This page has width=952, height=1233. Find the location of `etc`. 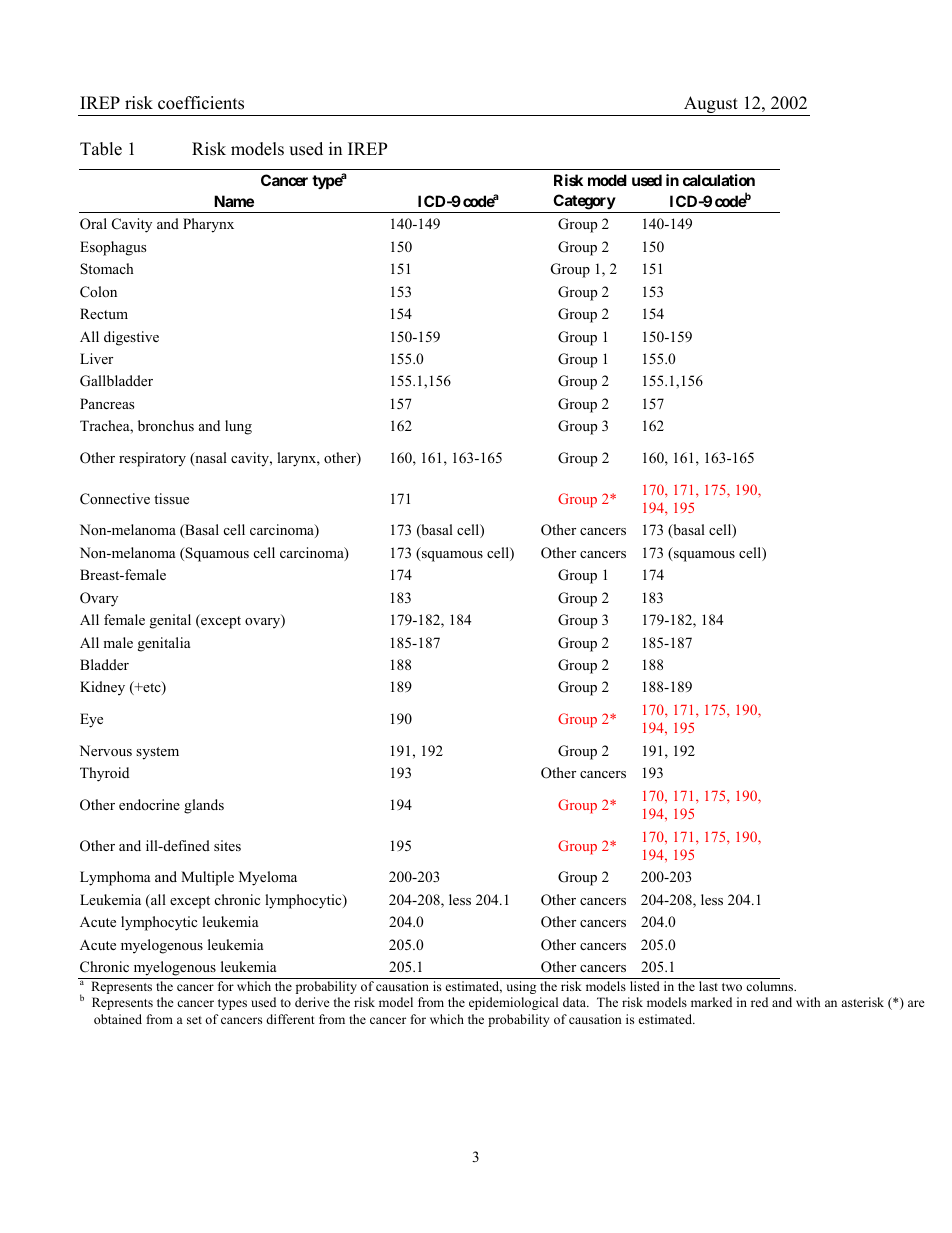

etc is located at coordinates (152, 688).
